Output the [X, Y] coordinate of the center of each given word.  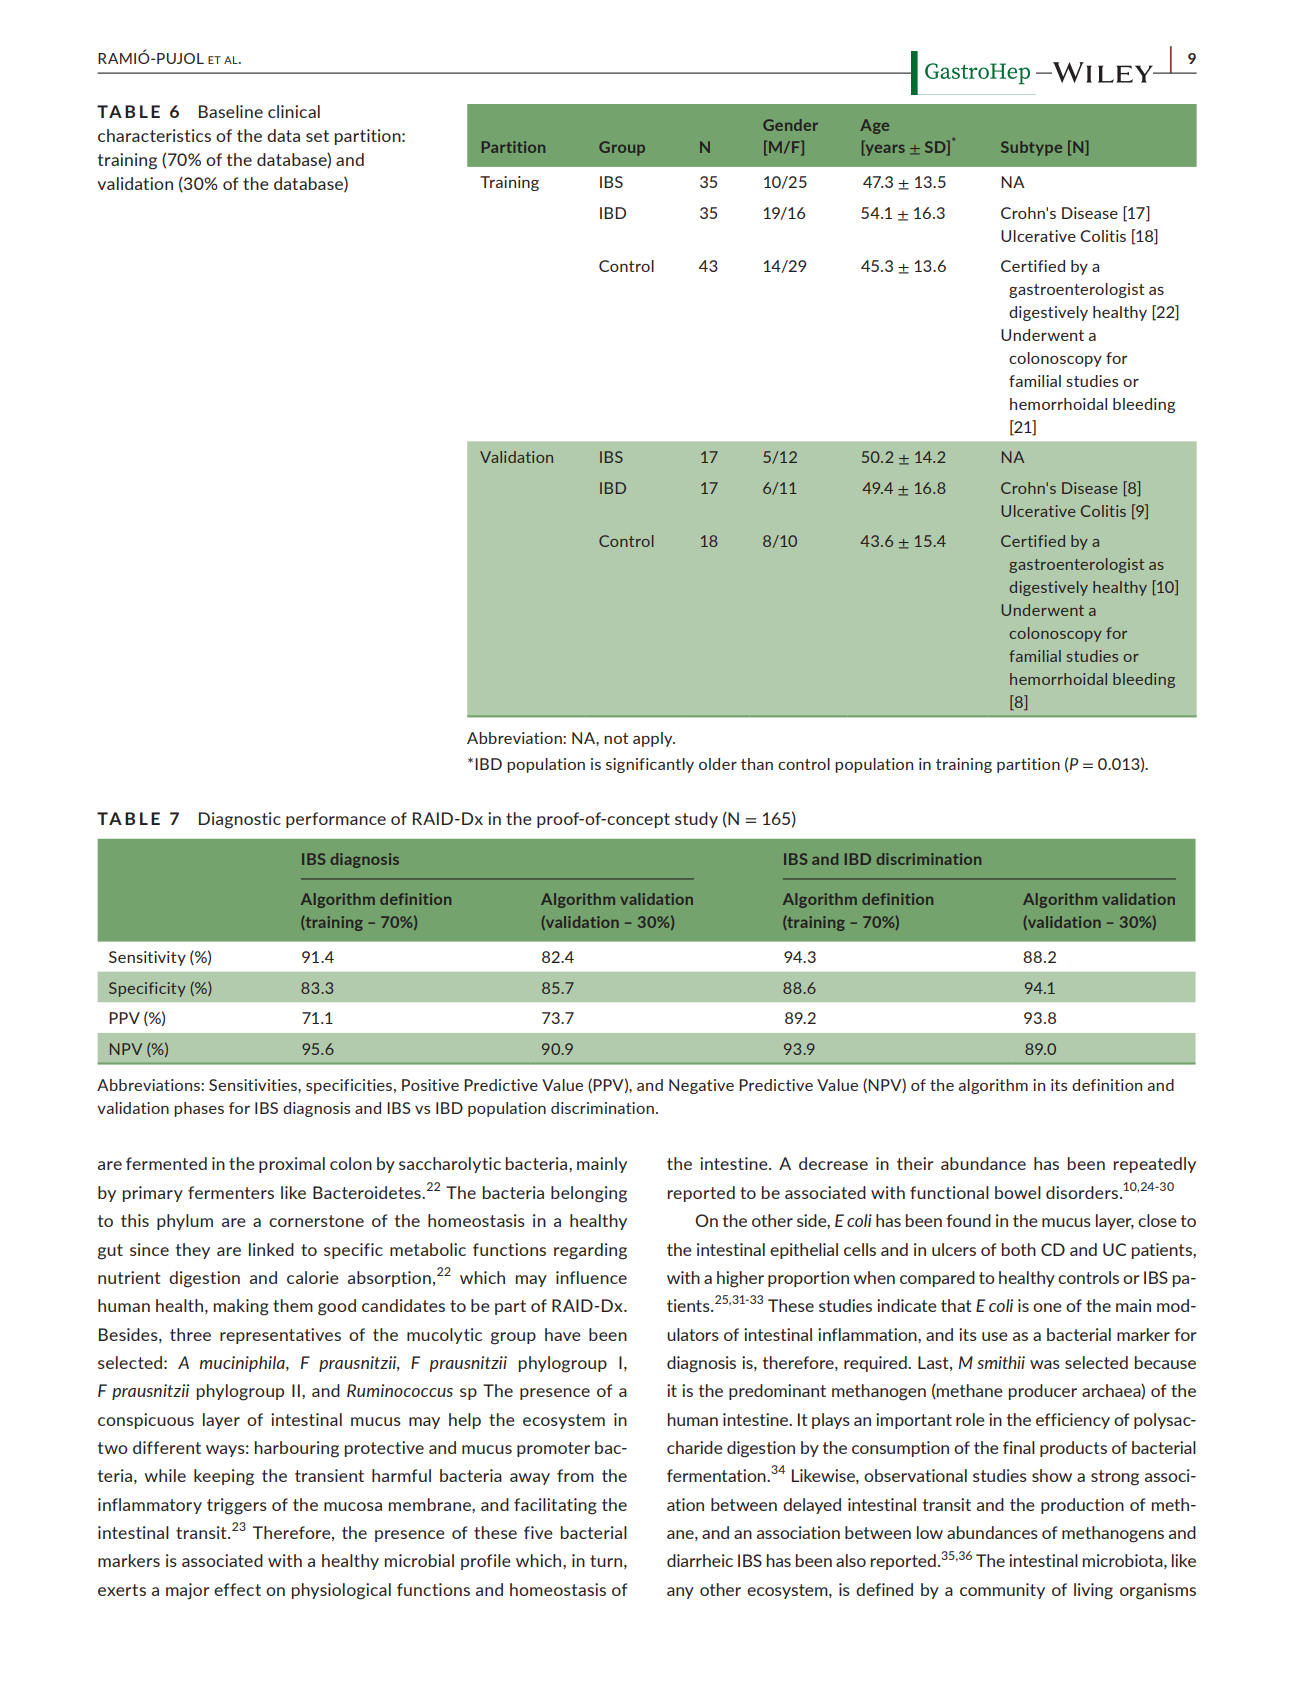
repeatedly [1155, 1165]
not [616, 738]
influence [591, 1277]
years [884, 150]
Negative [701, 1086]
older [718, 764]
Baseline [231, 111]
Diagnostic [240, 820]
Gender [790, 125]
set [317, 136]
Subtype [1031, 148]
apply [654, 739]
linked [271, 1249]
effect [237, 1589]
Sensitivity [147, 958]
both [1019, 1249]
